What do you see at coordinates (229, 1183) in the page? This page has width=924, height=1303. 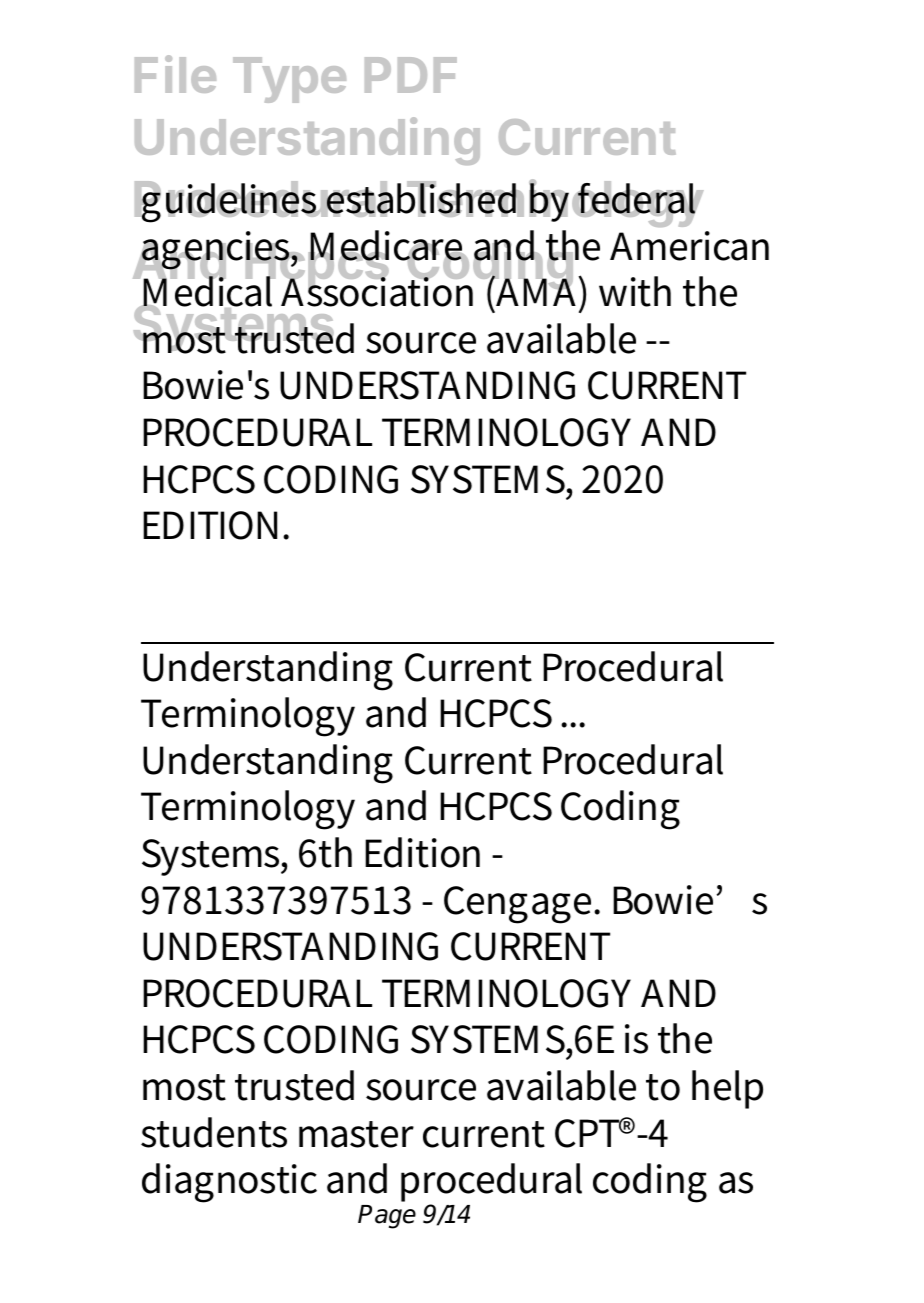 I see `diagnostic` at bounding box center [229, 1183].
